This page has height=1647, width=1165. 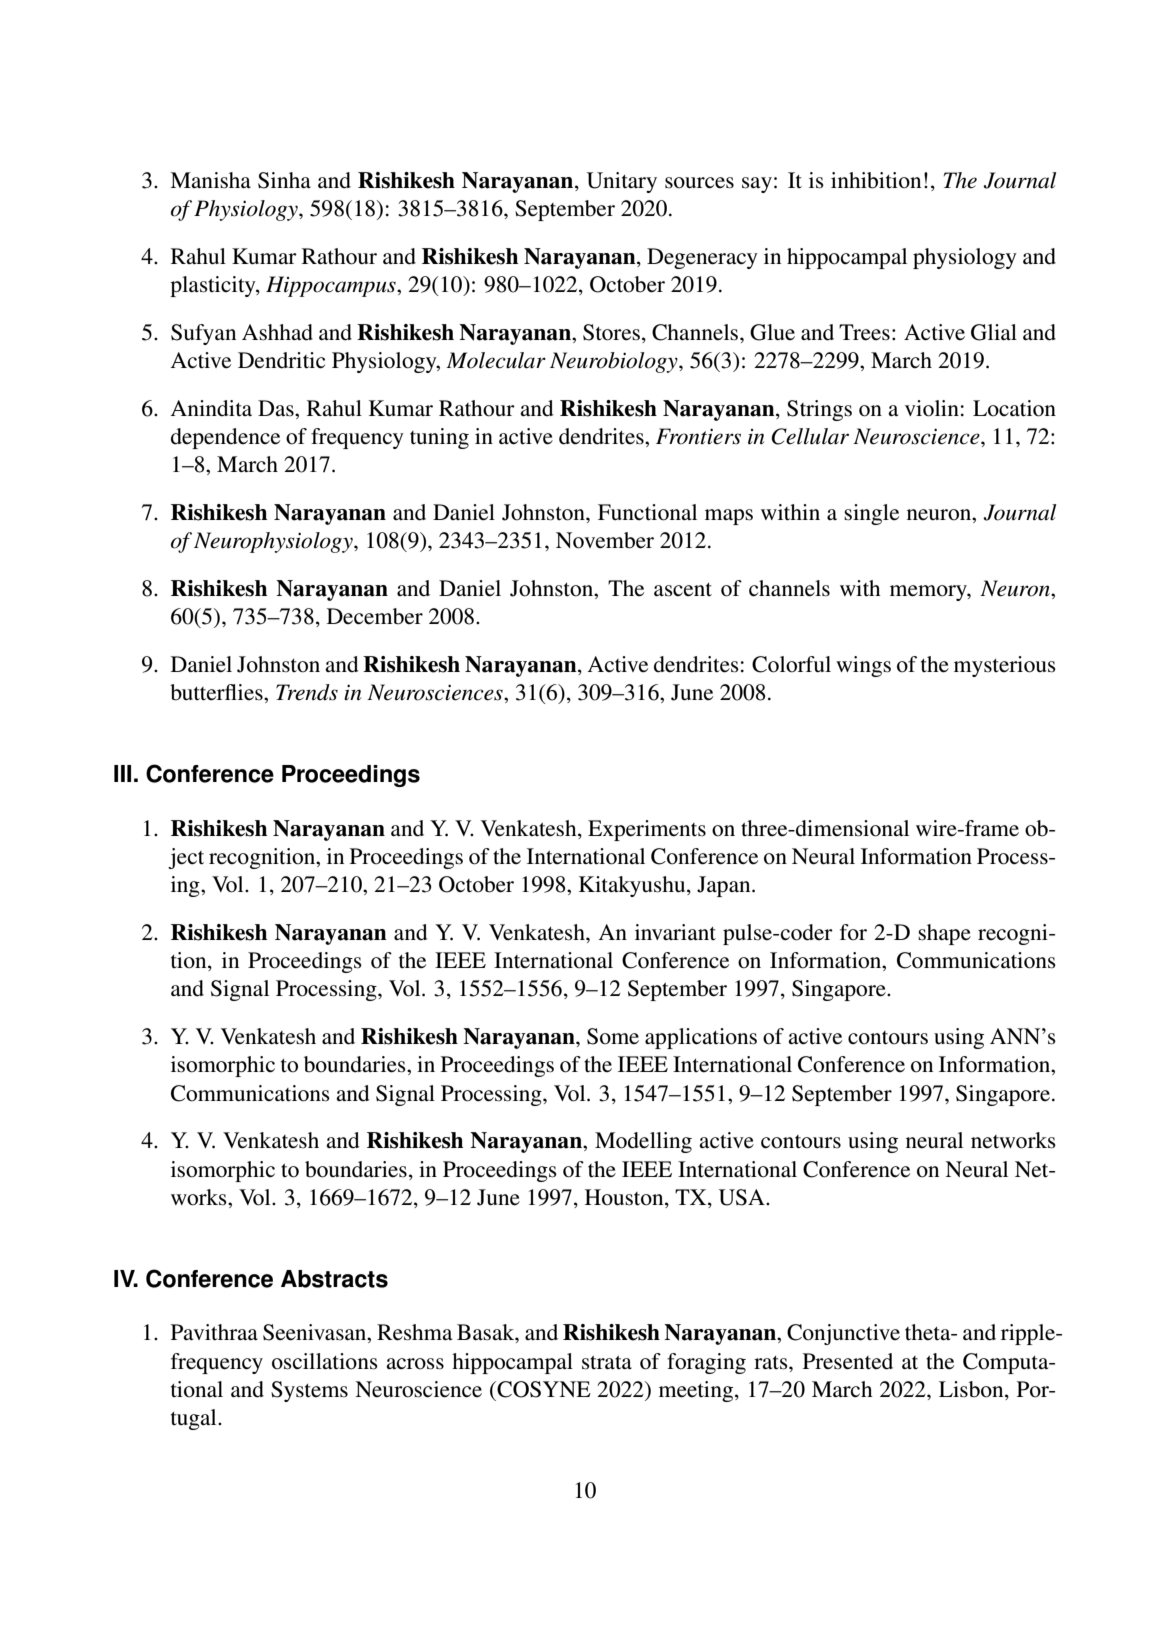 I want to click on shape, so click(x=944, y=934).
